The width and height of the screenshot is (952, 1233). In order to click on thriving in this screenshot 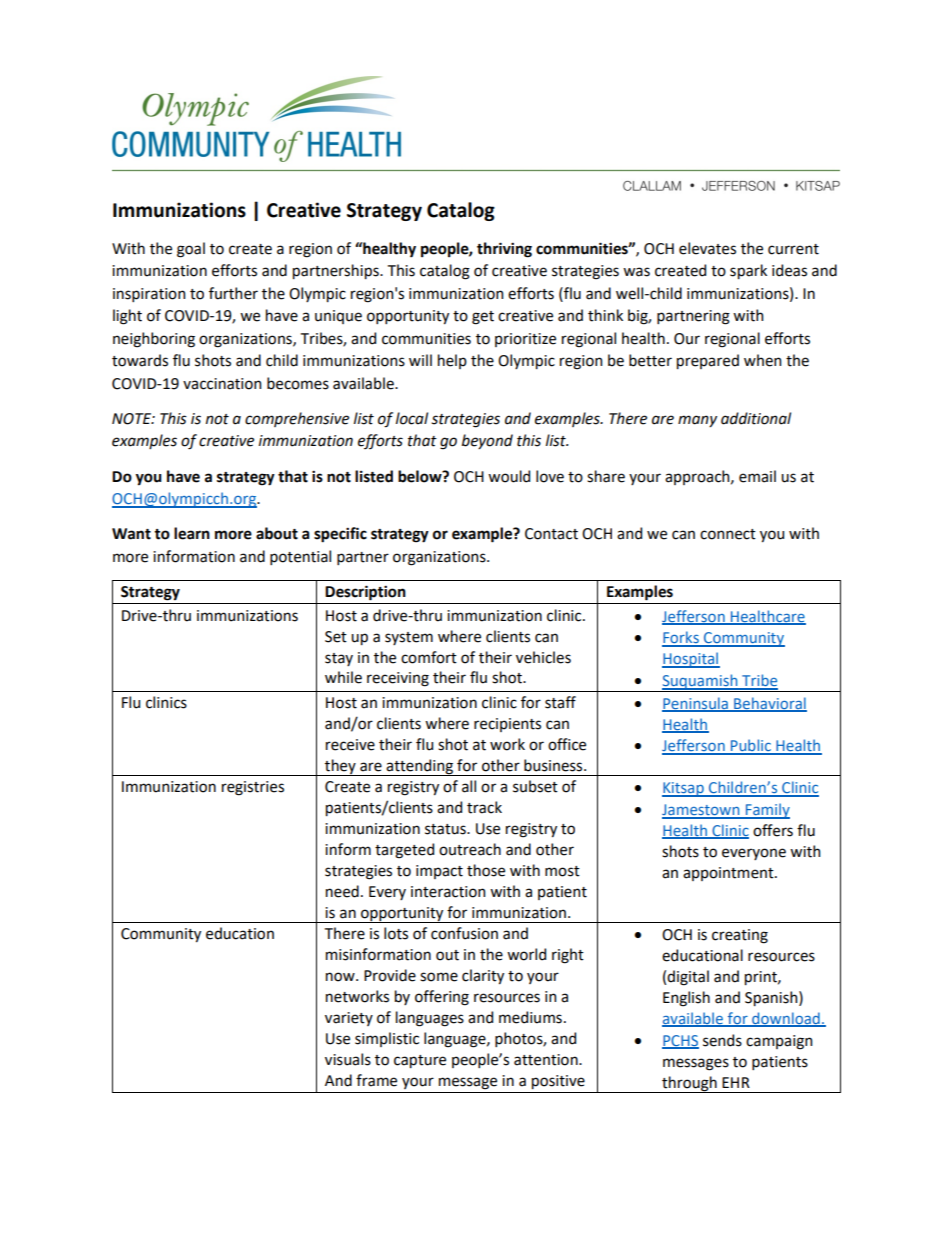, I will do `click(504, 250)`.
